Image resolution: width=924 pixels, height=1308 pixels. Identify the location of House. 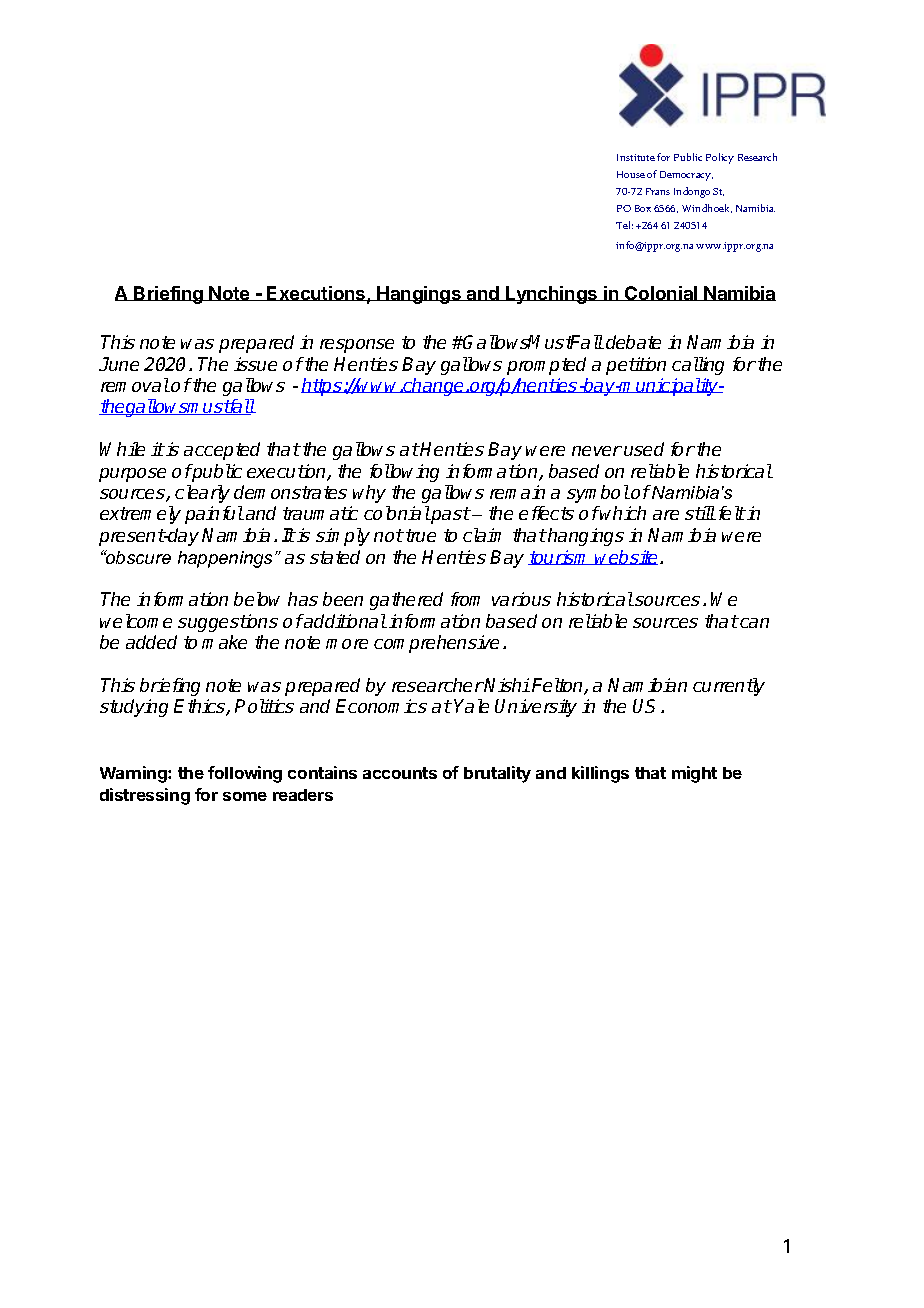
(631, 174).
